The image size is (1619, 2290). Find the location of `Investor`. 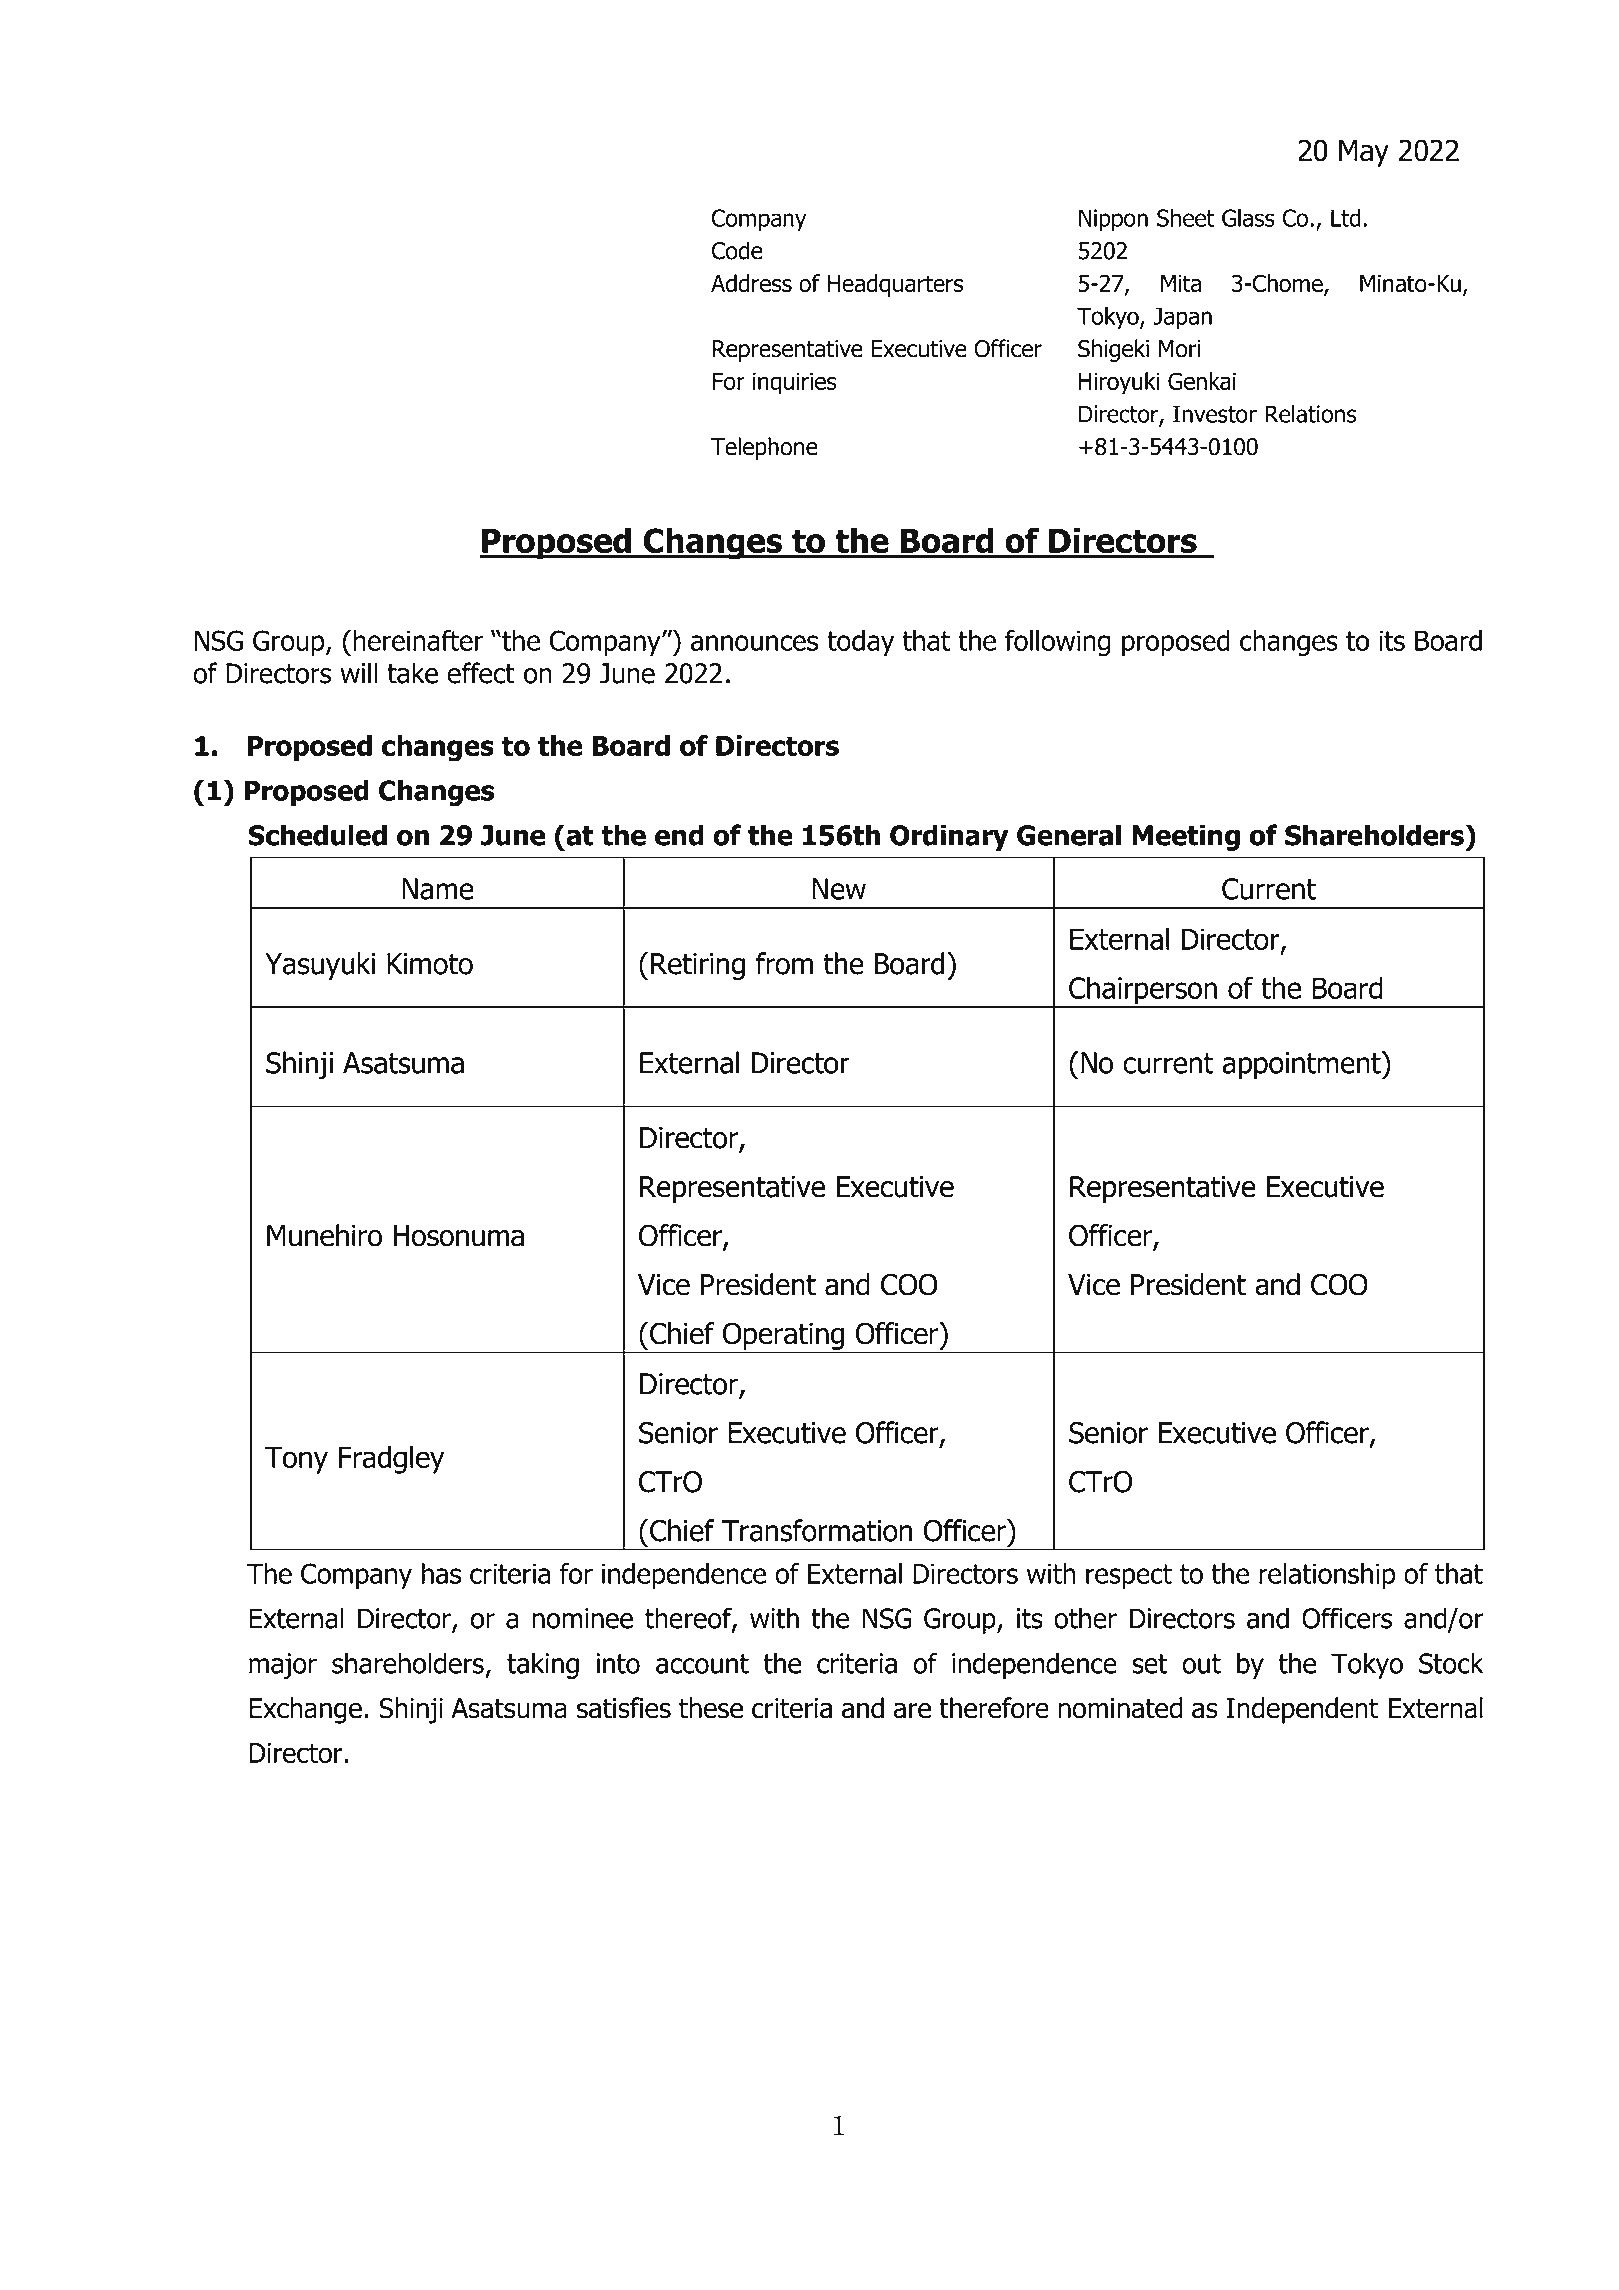

Investor is located at coordinates (1215, 414).
